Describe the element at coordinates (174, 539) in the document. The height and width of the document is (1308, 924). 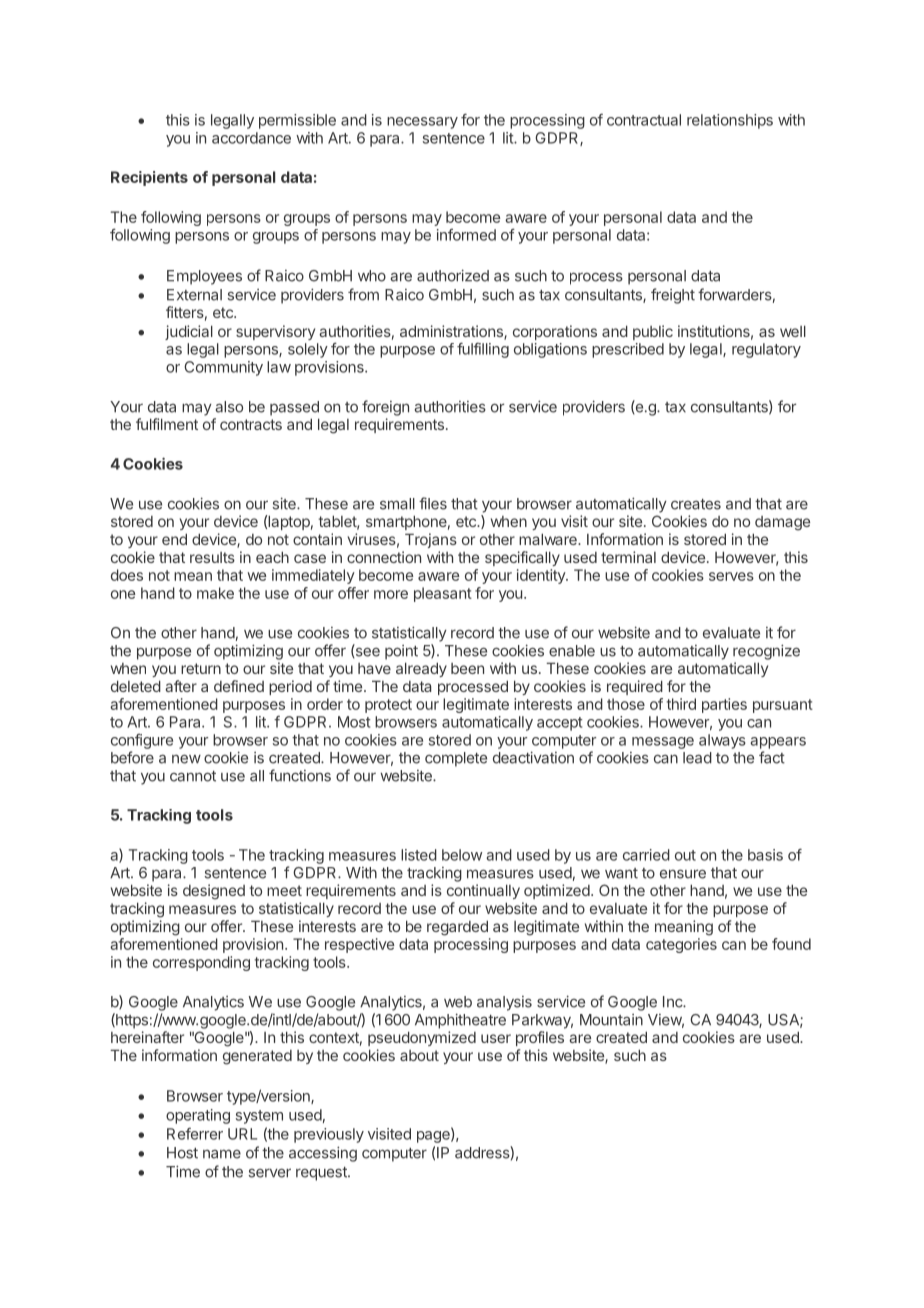
I see `end` at that location.
